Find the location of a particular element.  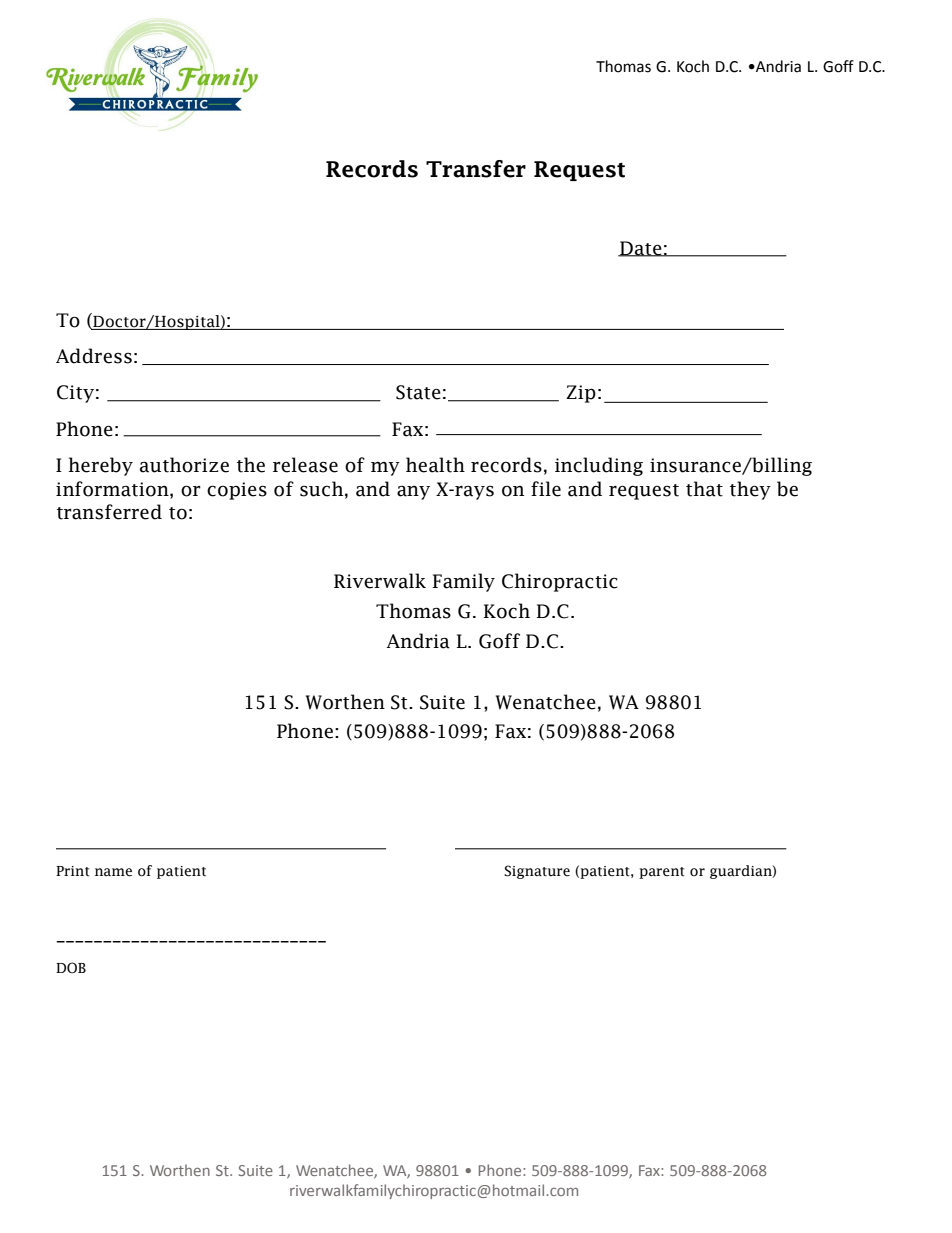

Date is located at coordinates (641, 249).
